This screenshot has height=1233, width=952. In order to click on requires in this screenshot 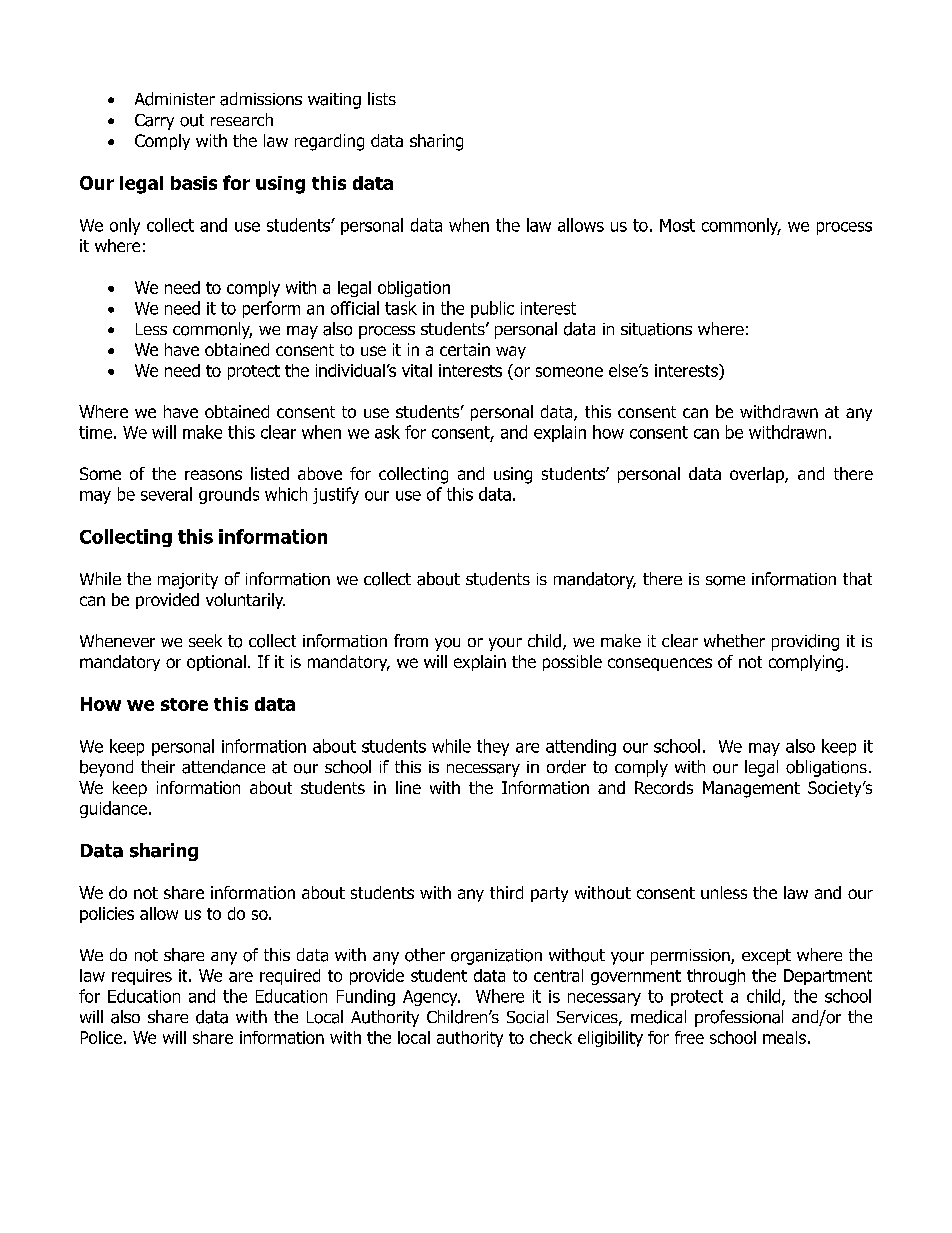, I will do `click(142, 977)`.
